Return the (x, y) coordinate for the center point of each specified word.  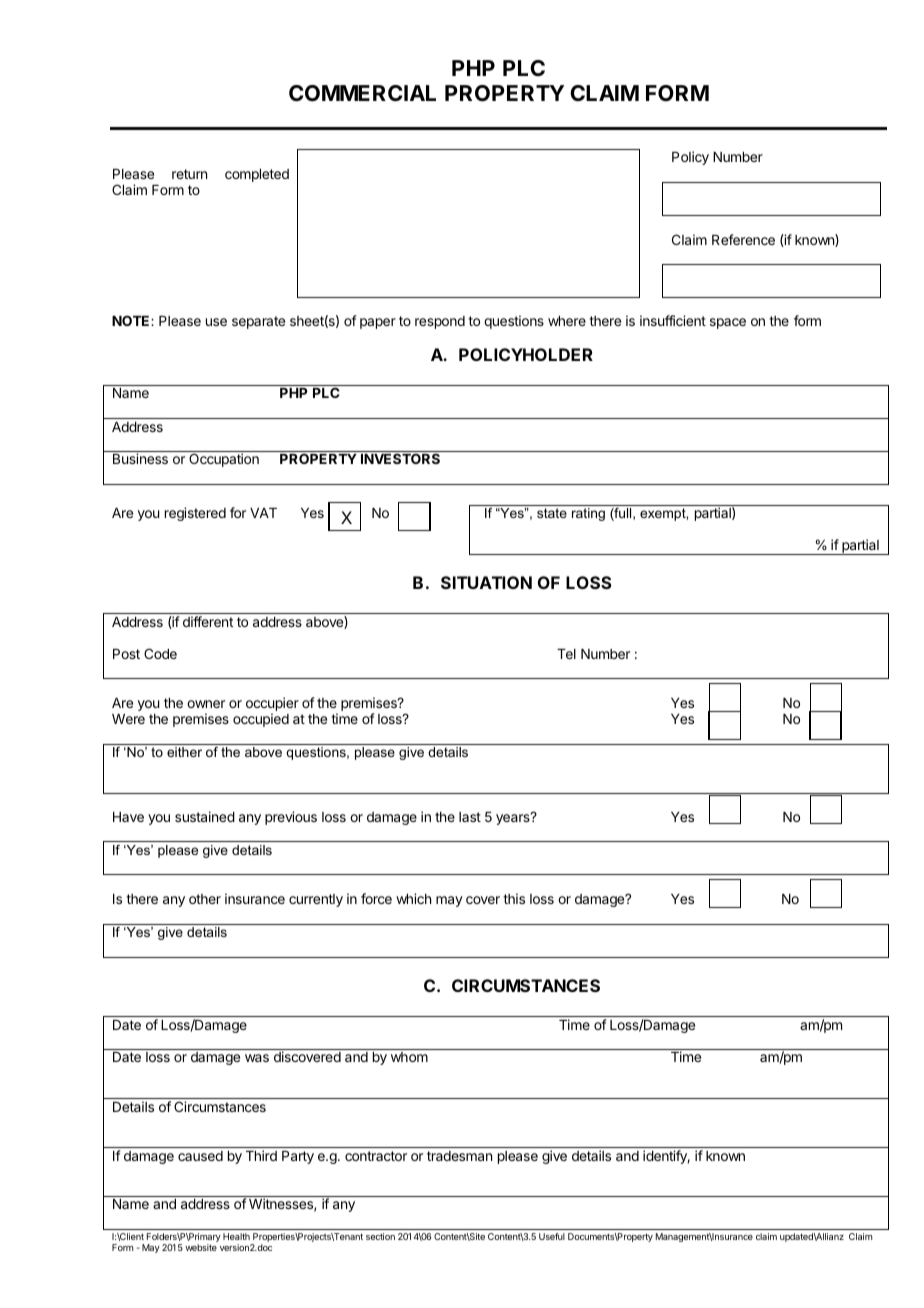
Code (160, 653)
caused (200, 1156)
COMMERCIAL (362, 93)
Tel (566, 654)
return (189, 174)
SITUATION (486, 582)
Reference (743, 239)
